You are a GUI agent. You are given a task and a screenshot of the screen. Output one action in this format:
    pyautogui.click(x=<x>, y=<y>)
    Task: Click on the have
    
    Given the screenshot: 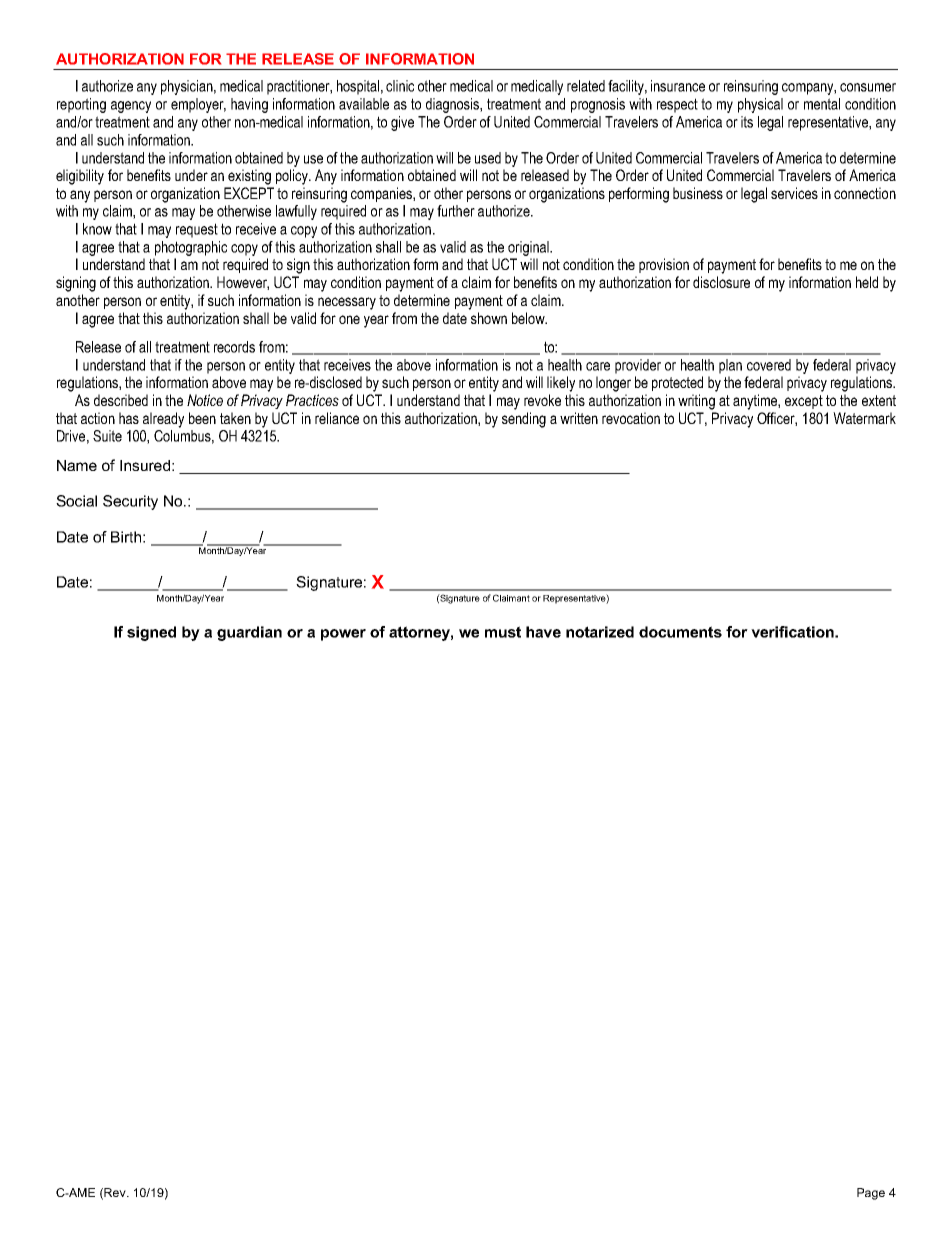 What is the action you would take?
    pyautogui.click(x=543, y=632)
